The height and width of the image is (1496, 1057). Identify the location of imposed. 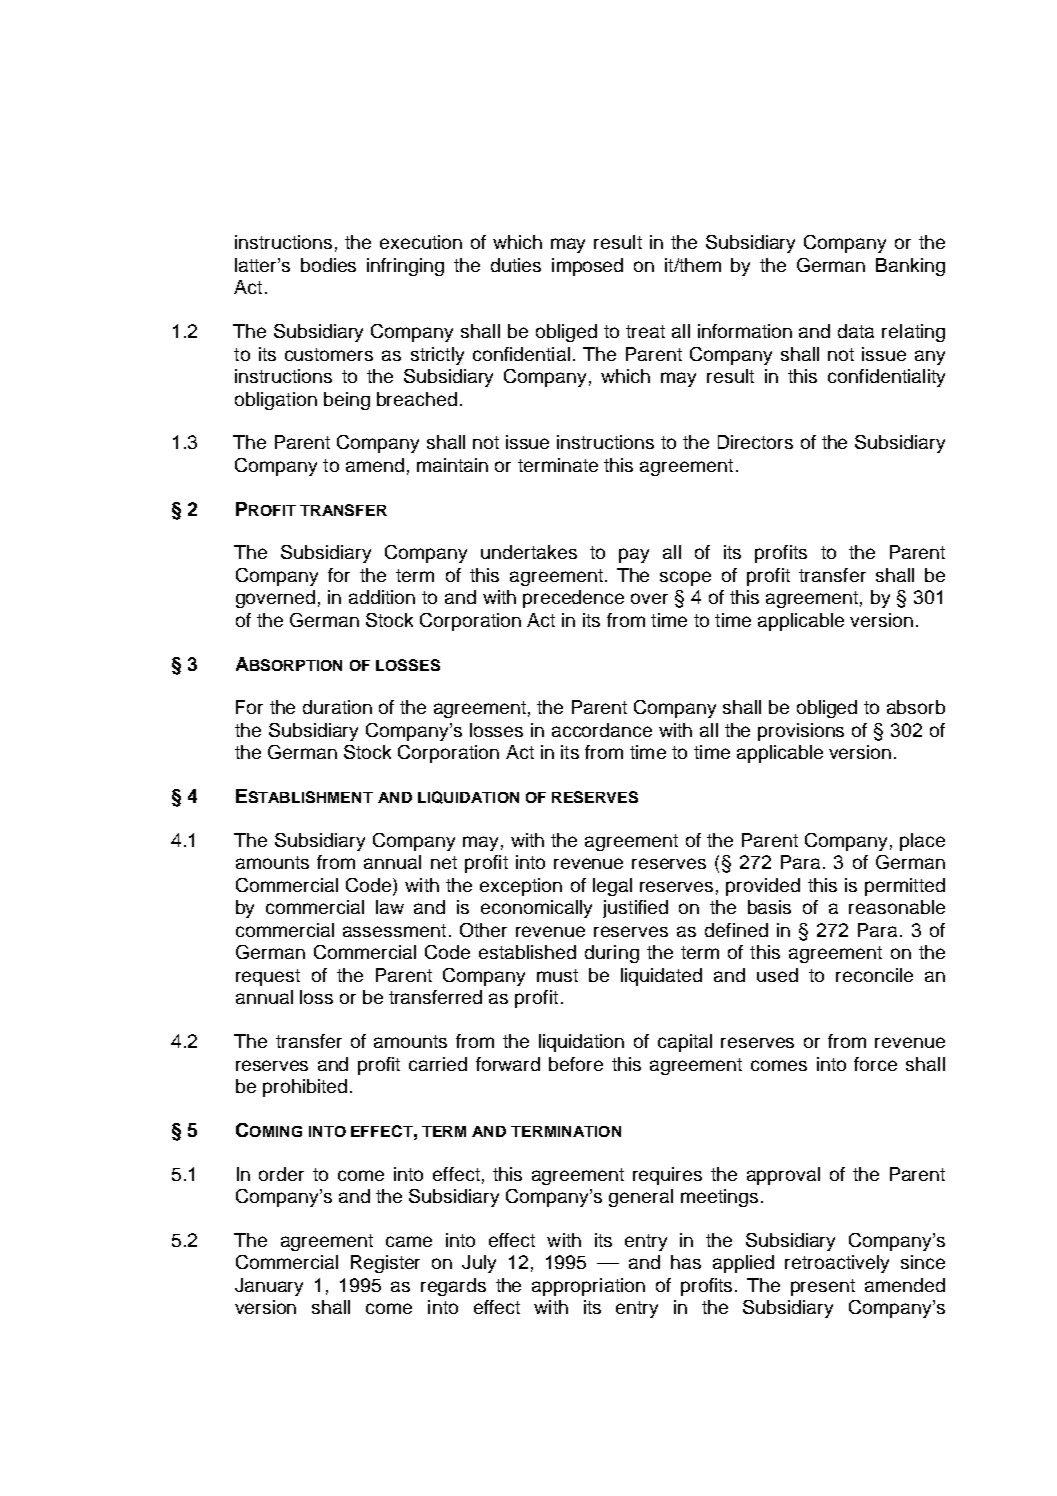
(587, 267).
